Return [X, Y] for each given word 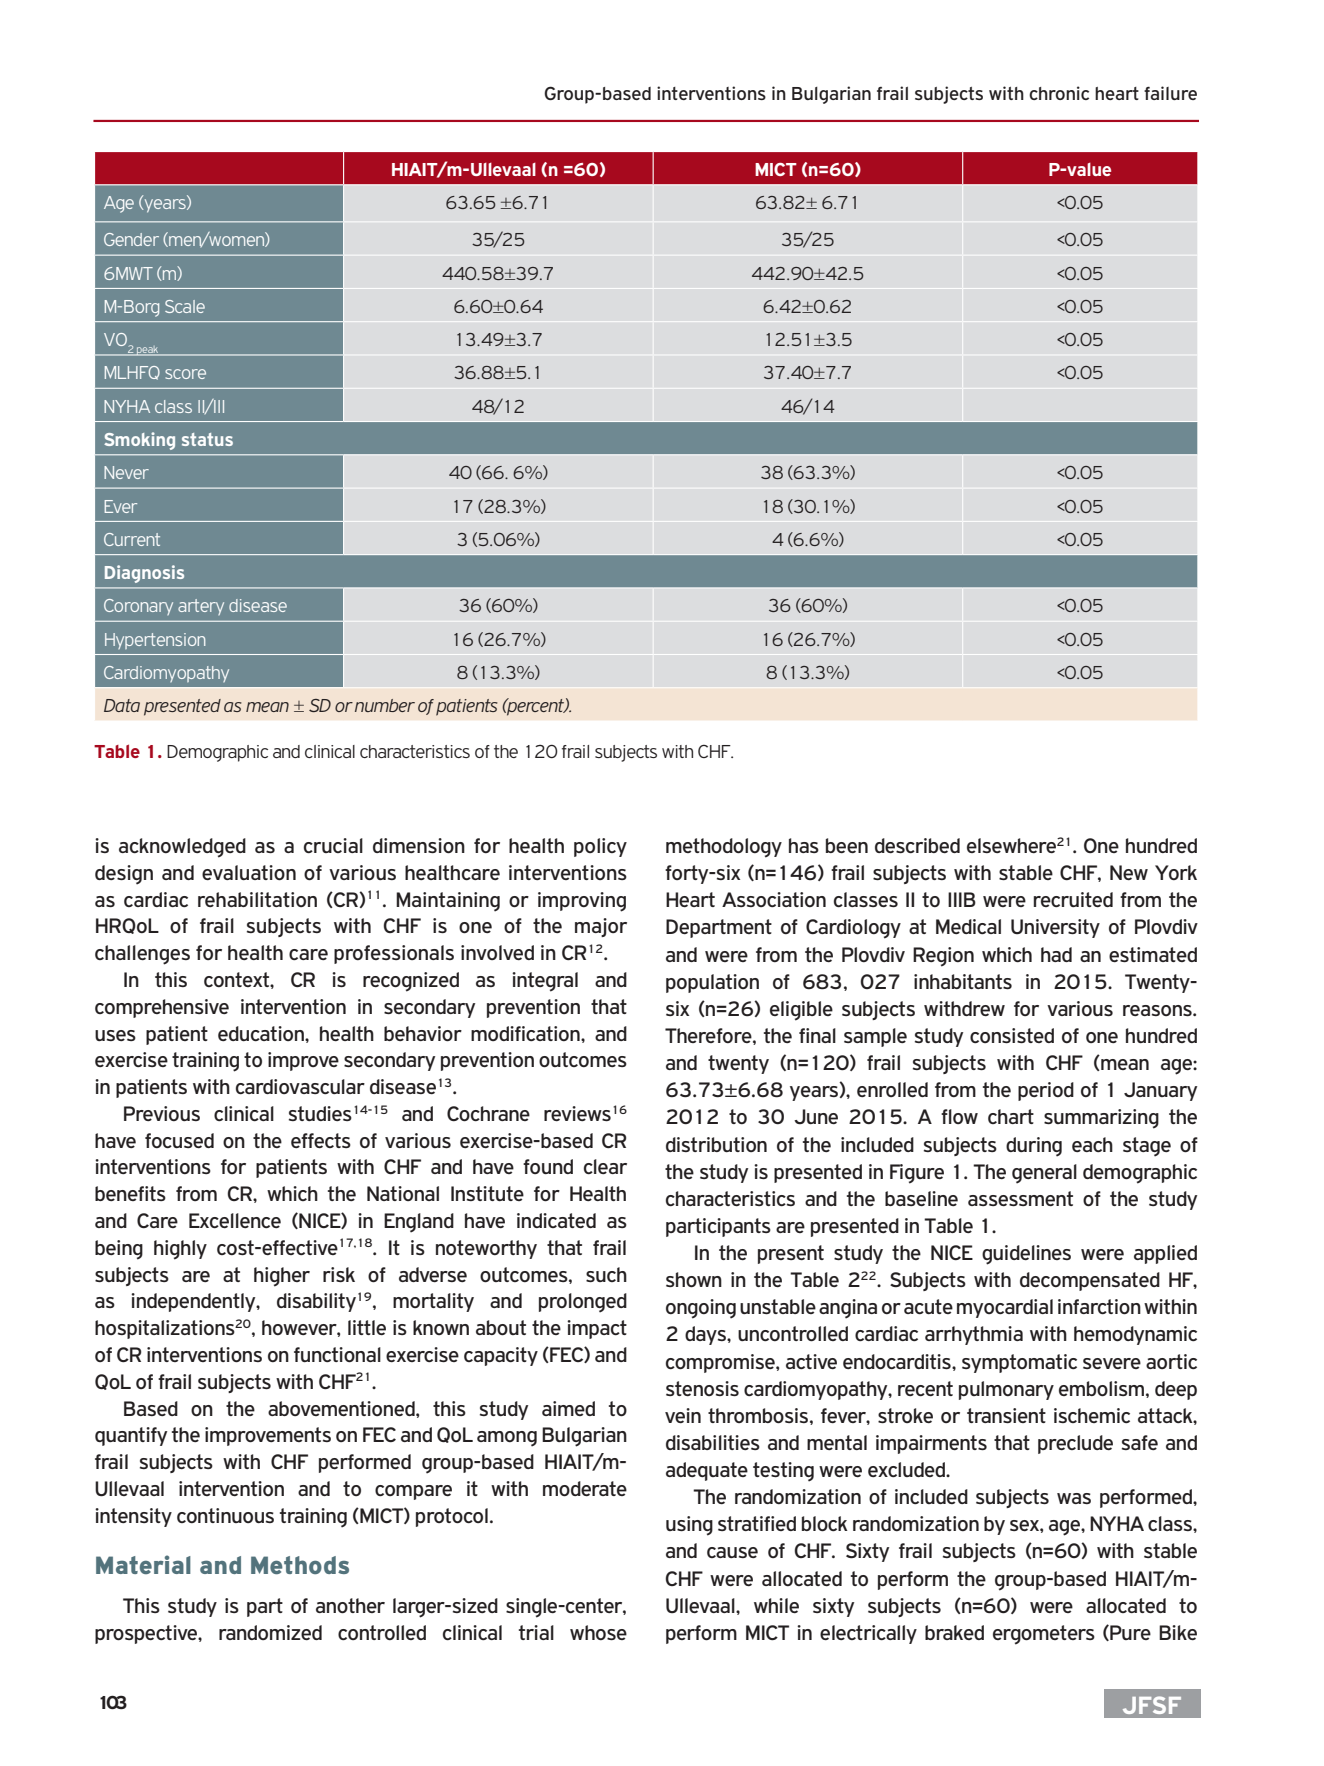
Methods [300, 1565]
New [1129, 872]
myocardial [1005, 1308]
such [606, 1274]
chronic [1059, 93]
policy [600, 847]
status [207, 439]
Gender [131, 239]
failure [1170, 93]
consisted [1012, 1035]
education [262, 1033]
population [712, 983]
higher [282, 1277]
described [917, 845]
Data [122, 705]
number [385, 705]
